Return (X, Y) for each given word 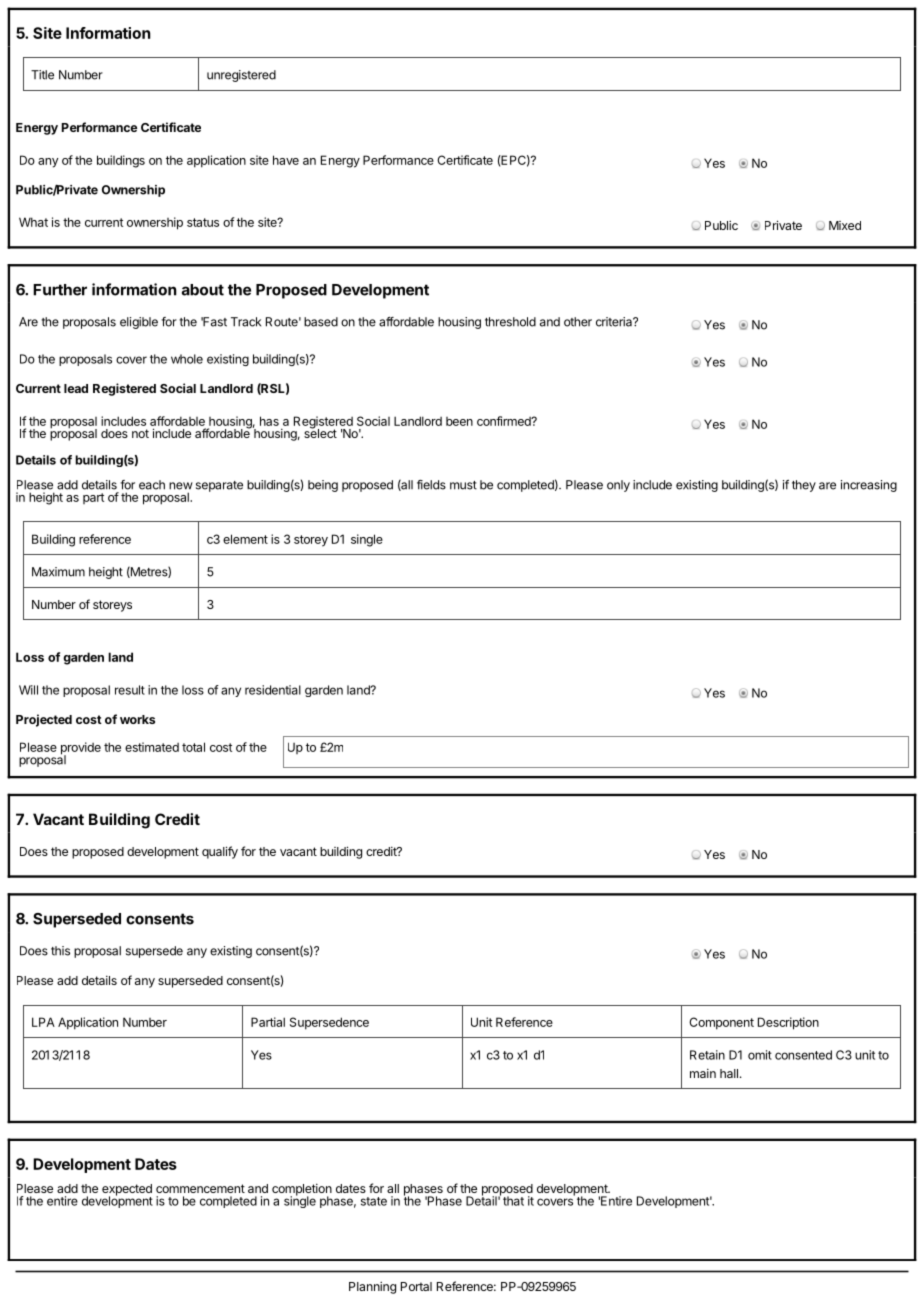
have (286, 160)
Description (788, 1023)
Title (42, 75)
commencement (200, 1188)
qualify (220, 852)
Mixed (845, 225)
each (152, 485)
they (804, 486)
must (463, 485)
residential (273, 690)
